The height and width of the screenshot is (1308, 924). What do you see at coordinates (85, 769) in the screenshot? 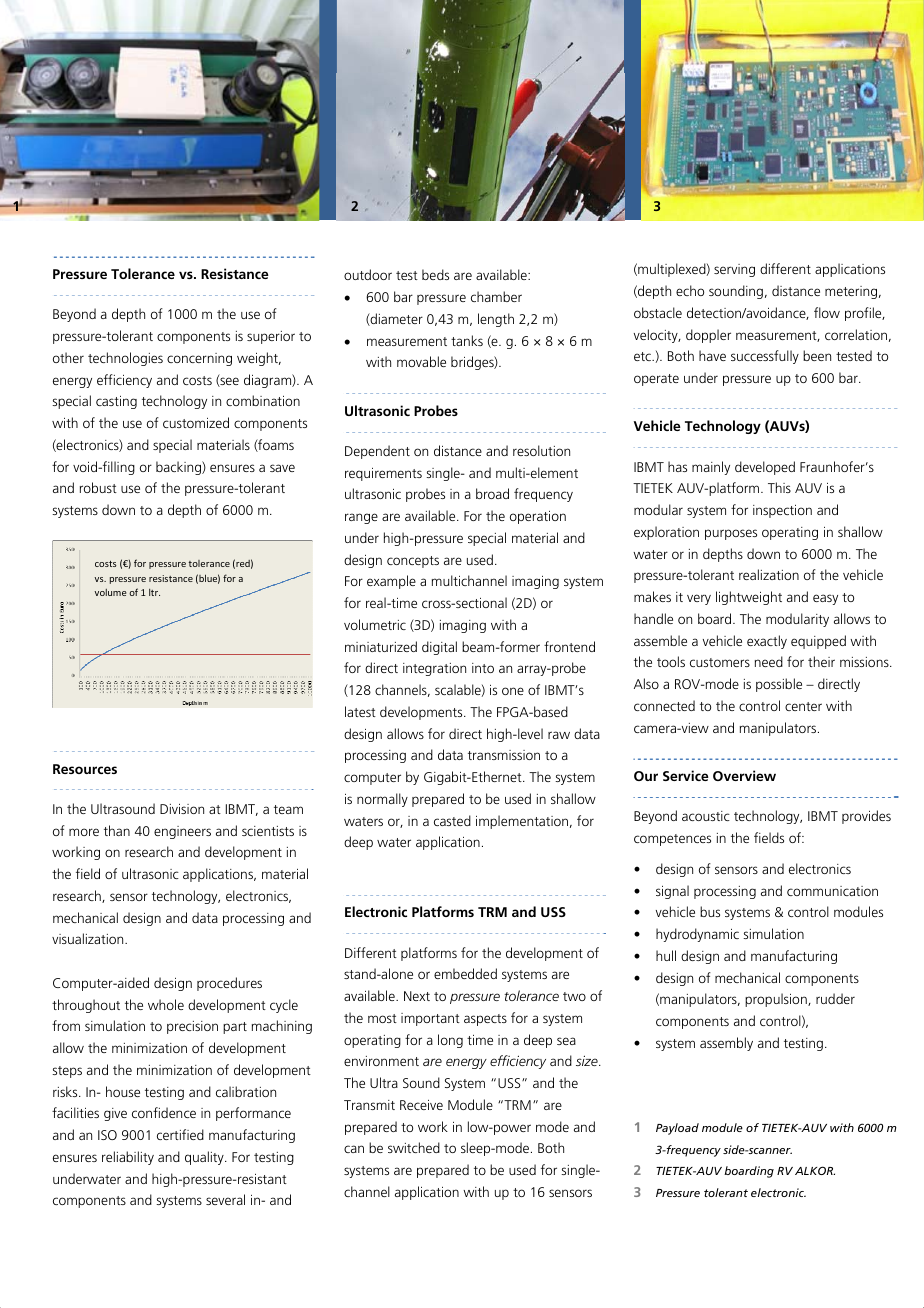
I see `Resources` at bounding box center [85, 769].
